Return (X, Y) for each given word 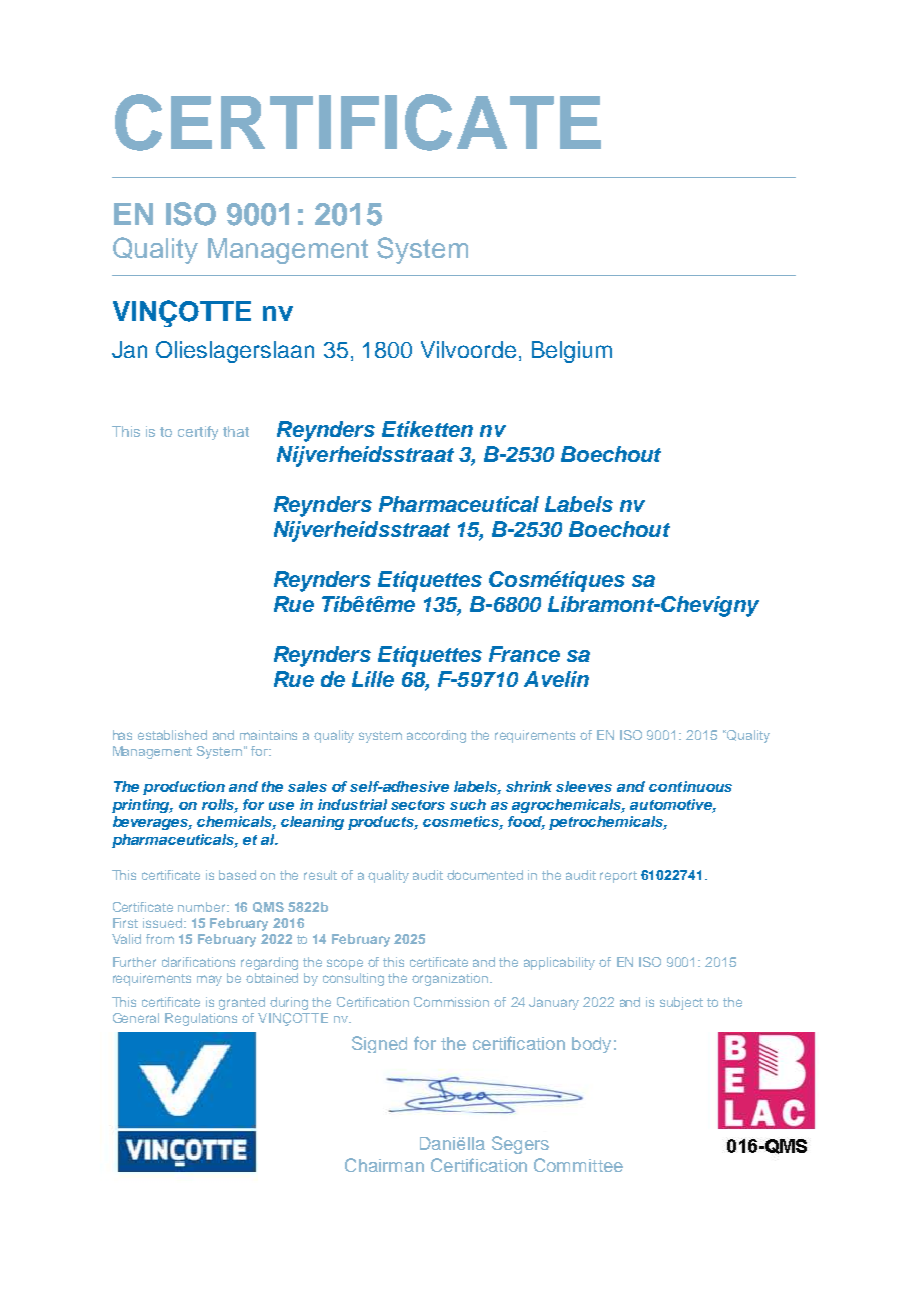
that (236, 431)
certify (198, 433)
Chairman (384, 1165)
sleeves (584, 786)
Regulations (201, 1019)
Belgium (572, 352)
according (436, 736)
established (172, 735)
